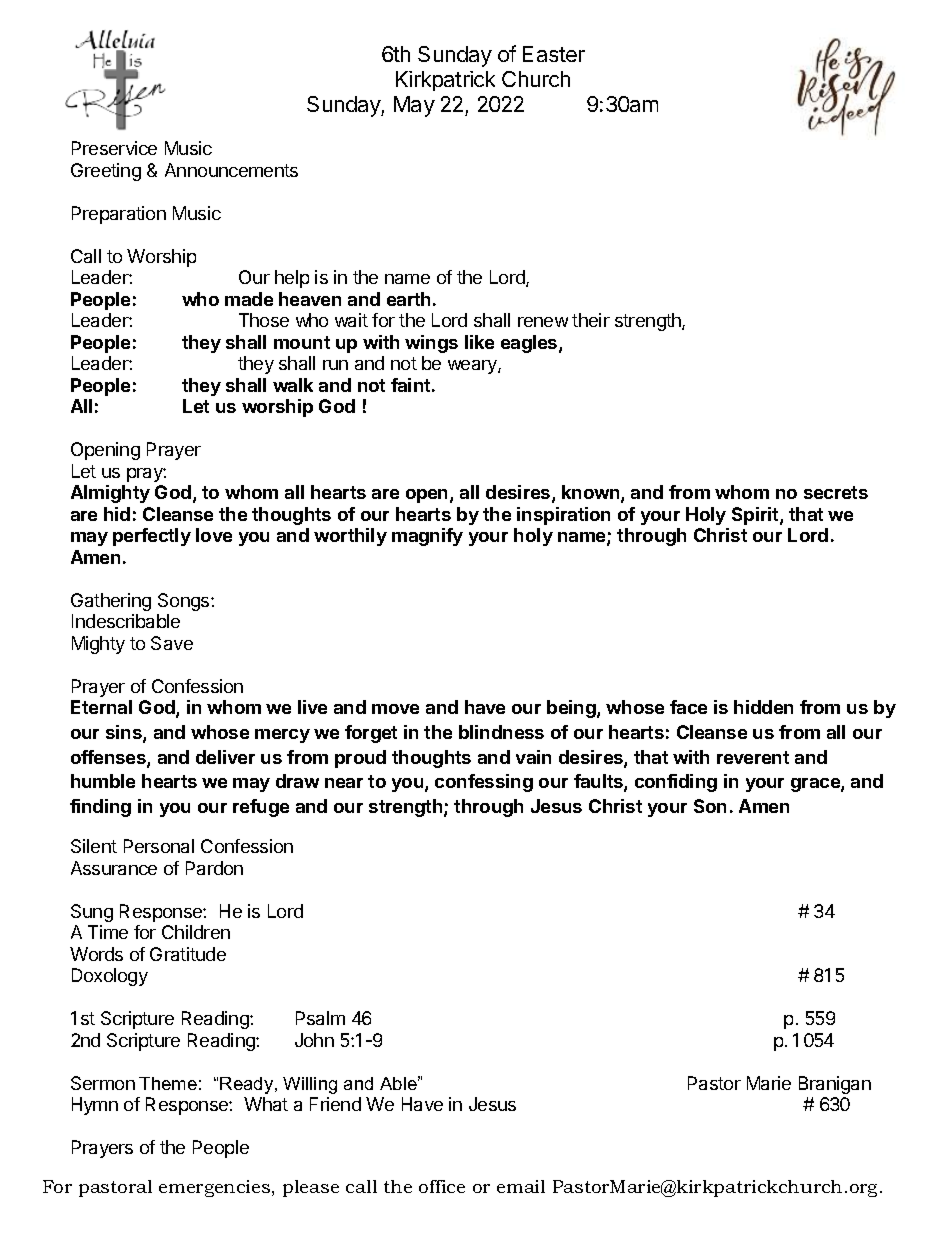  What do you see at coordinates (185, 602) in the screenshot?
I see `Songs` at bounding box center [185, 602].
